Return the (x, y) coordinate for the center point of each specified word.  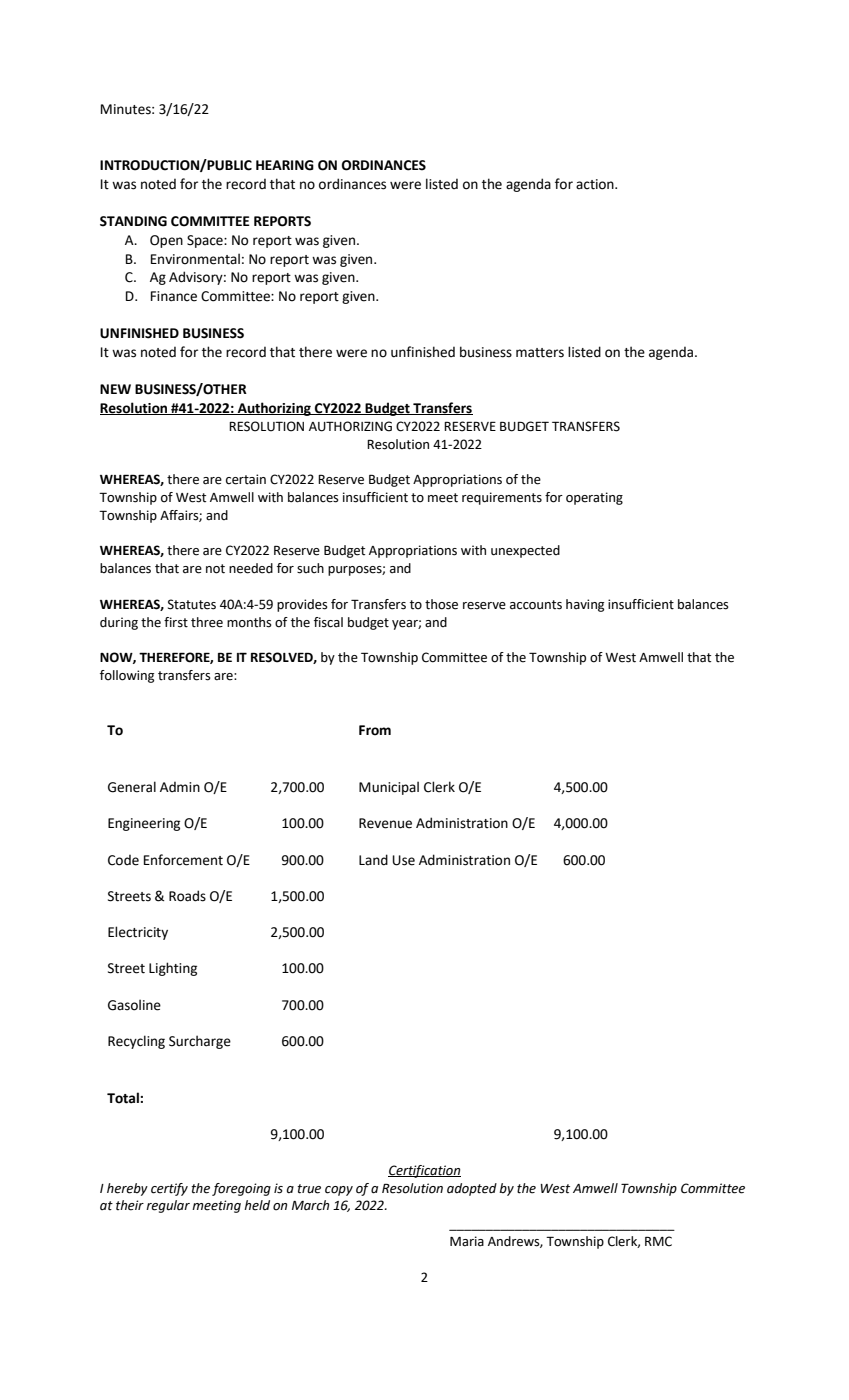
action (596, 184)
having (585, 605)
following (127, 676)
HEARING (285, 165)
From (375, 730)
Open (166, 241)
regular (168, 1206)
